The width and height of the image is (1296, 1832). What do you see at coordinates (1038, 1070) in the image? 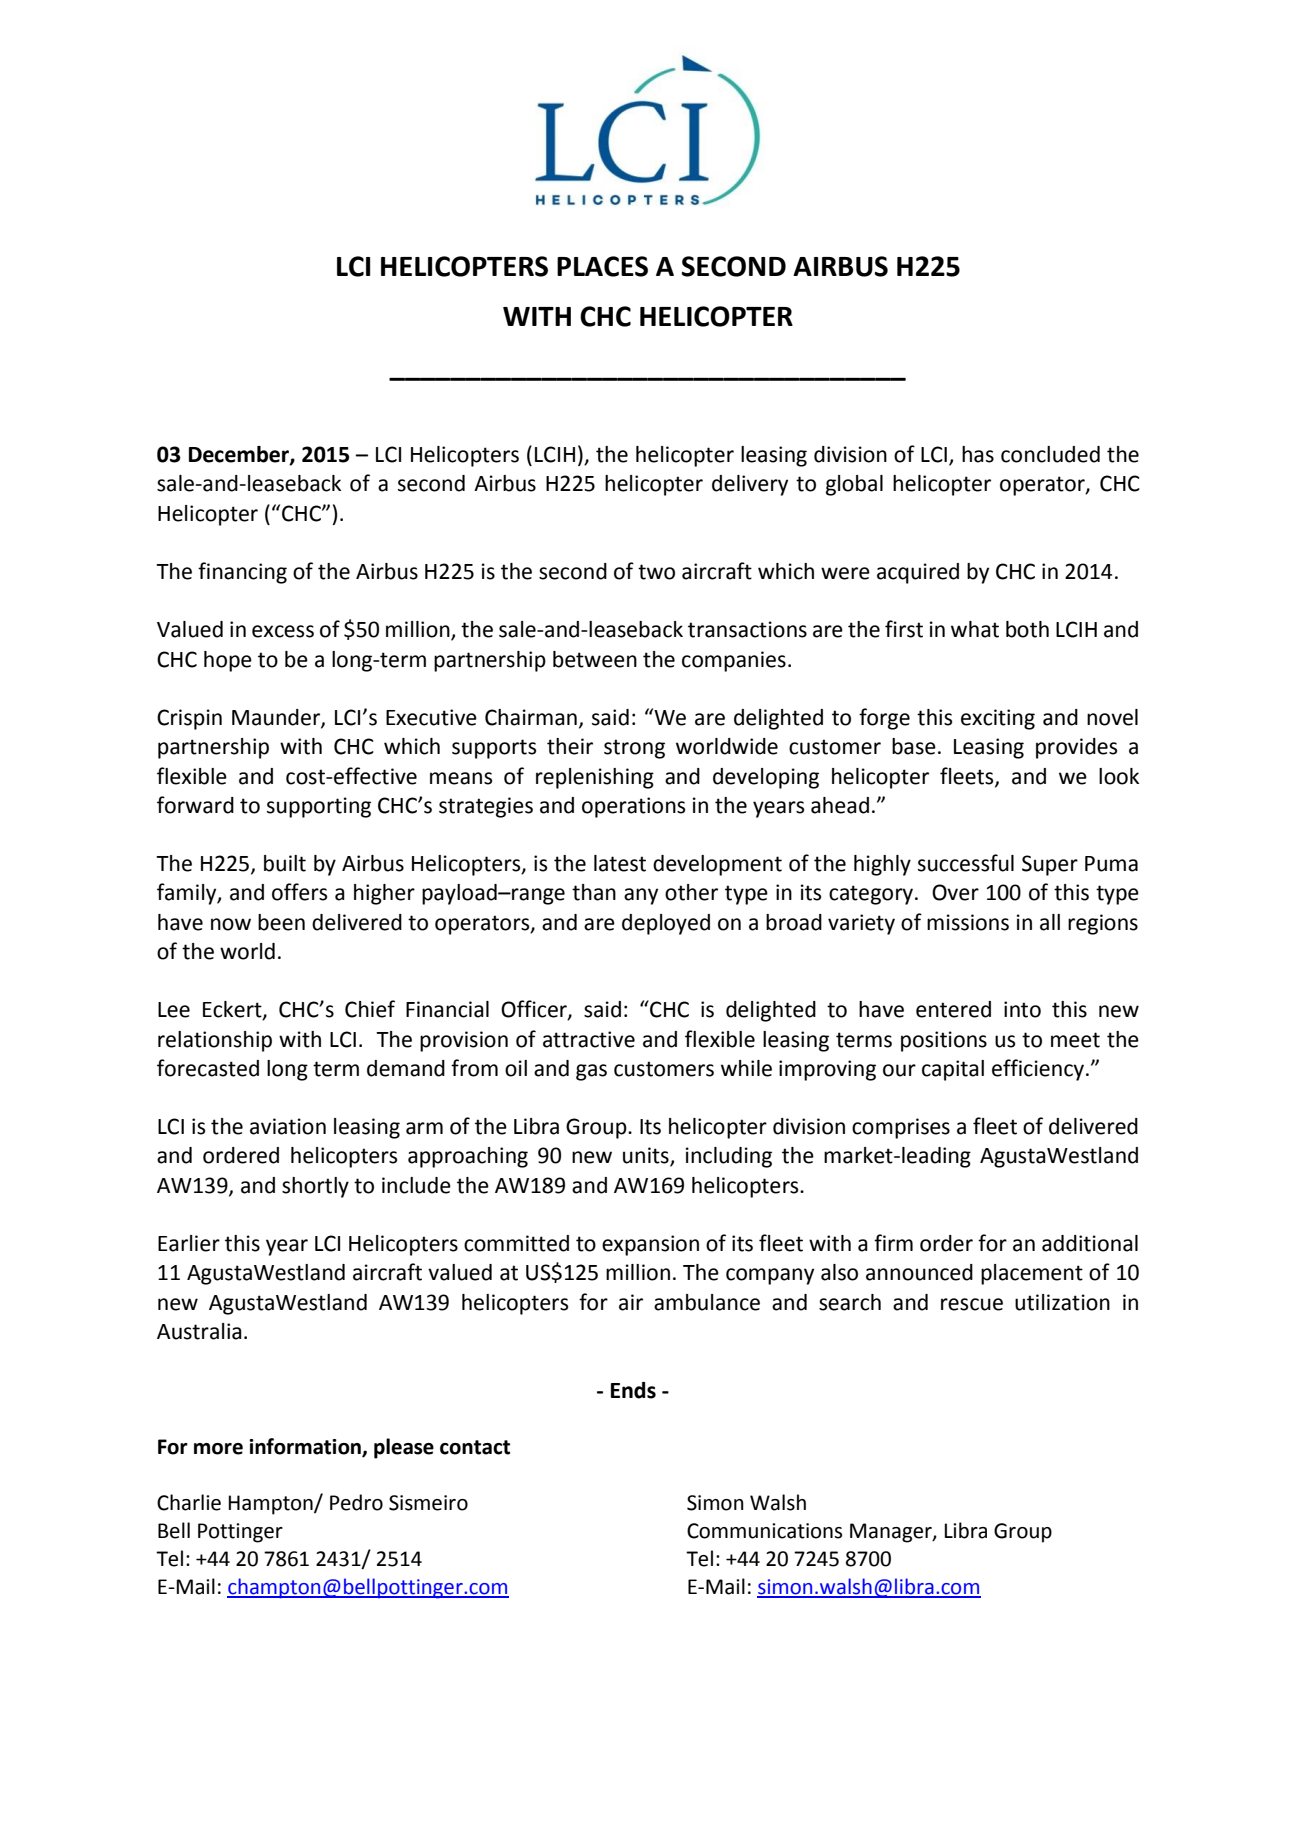
I see `efficiency` at bounding box center [1038, 1070].
